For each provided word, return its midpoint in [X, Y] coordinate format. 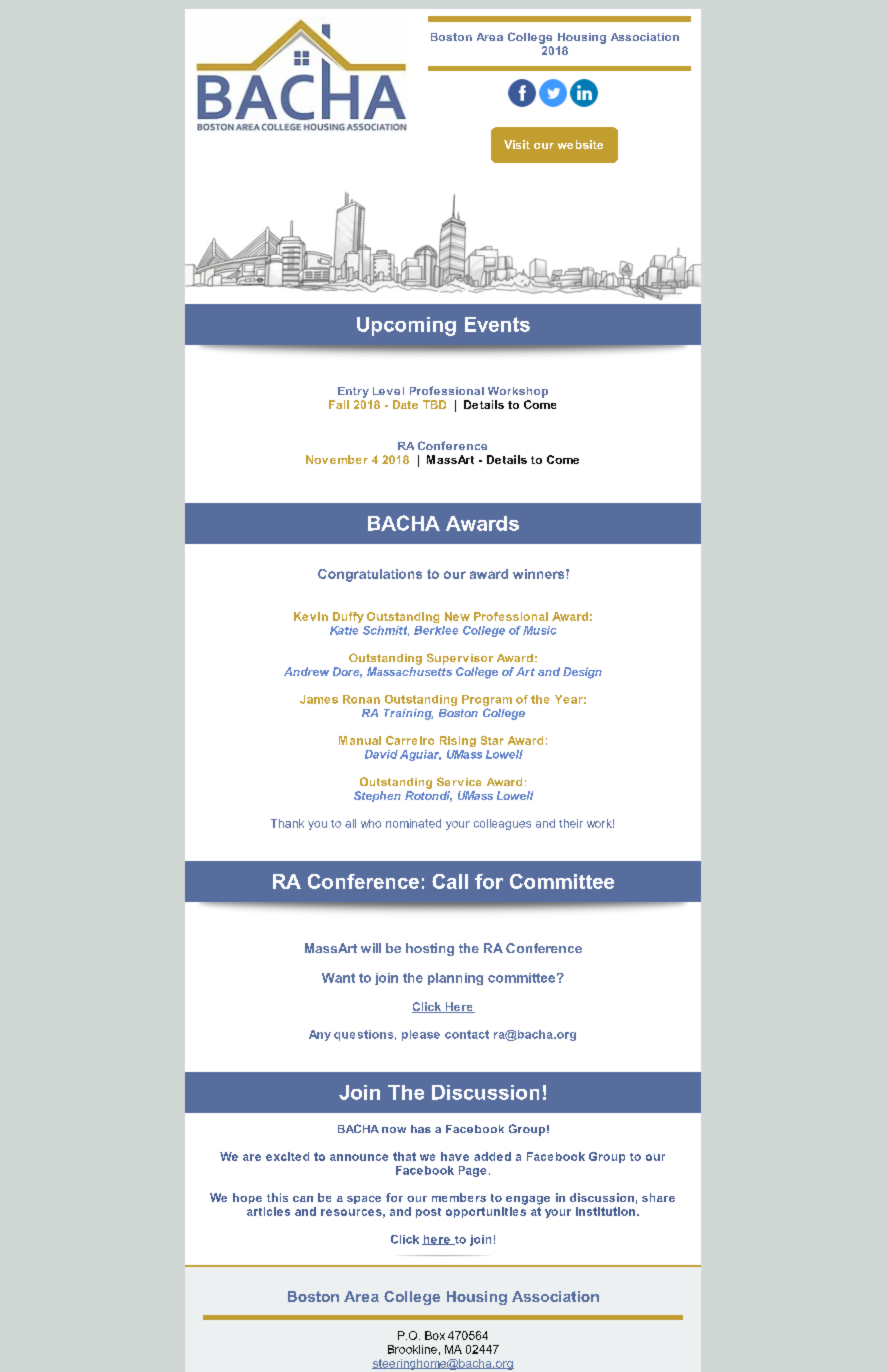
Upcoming [406, 326]
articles [268, 1211]
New [457, 616]
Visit [517, 144]
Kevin [311, 616]
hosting [430, 949]
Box [435, 1335]
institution [605, 1211]
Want [338, 978]
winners [540, 574]
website [580, 144]
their [571, 823]
